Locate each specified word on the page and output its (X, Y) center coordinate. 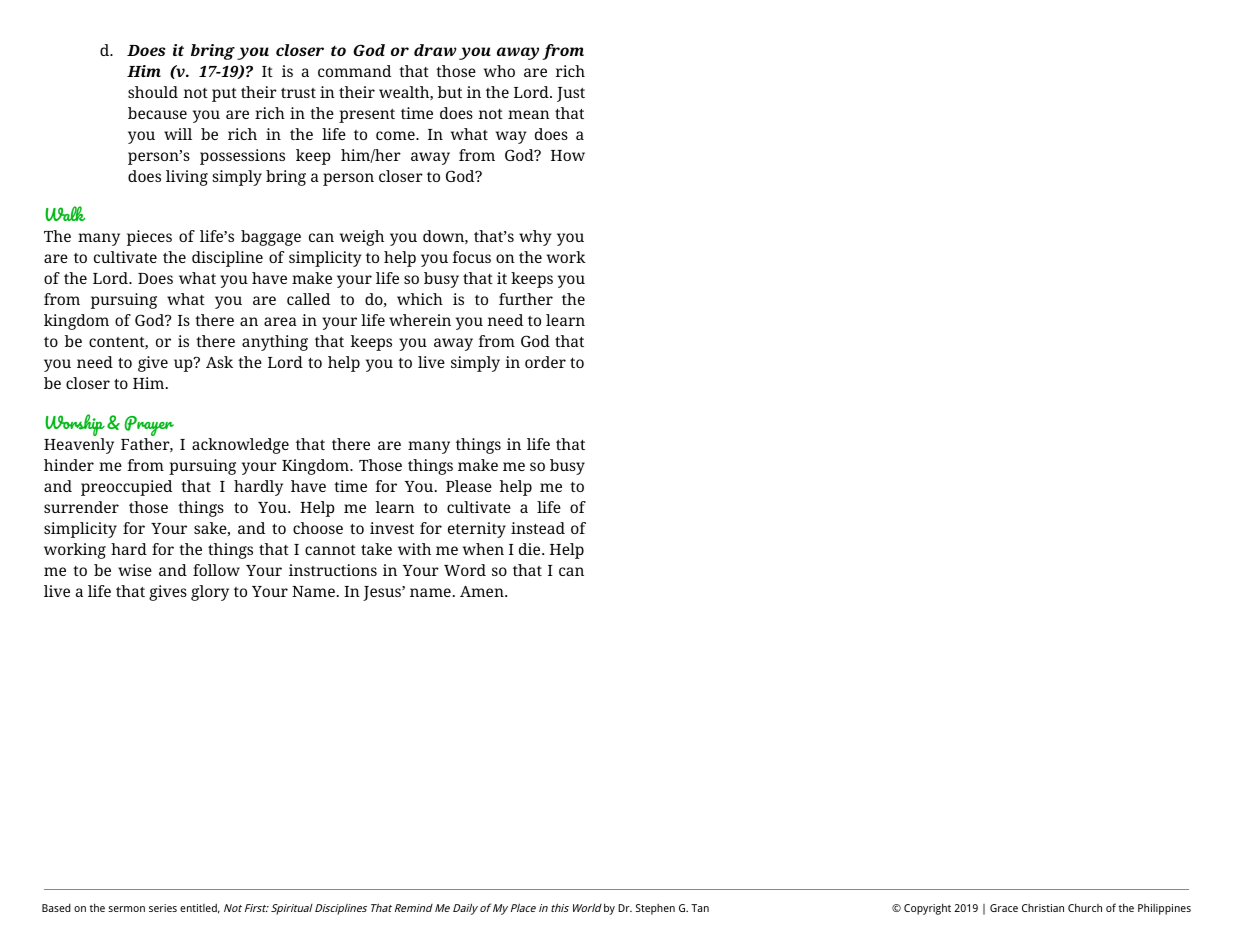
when (483, 549)
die (531, 549)
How (568, 155)
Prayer (149, 427)
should (153, 92)
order (545, 362)
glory (210, 593)
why (535, 238)
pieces (149, 238)
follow (216, 570)
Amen (483, 591)
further (526, 299)
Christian (1043, 908)
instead (538, 528)
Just (571, 94)
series (163, 908)
